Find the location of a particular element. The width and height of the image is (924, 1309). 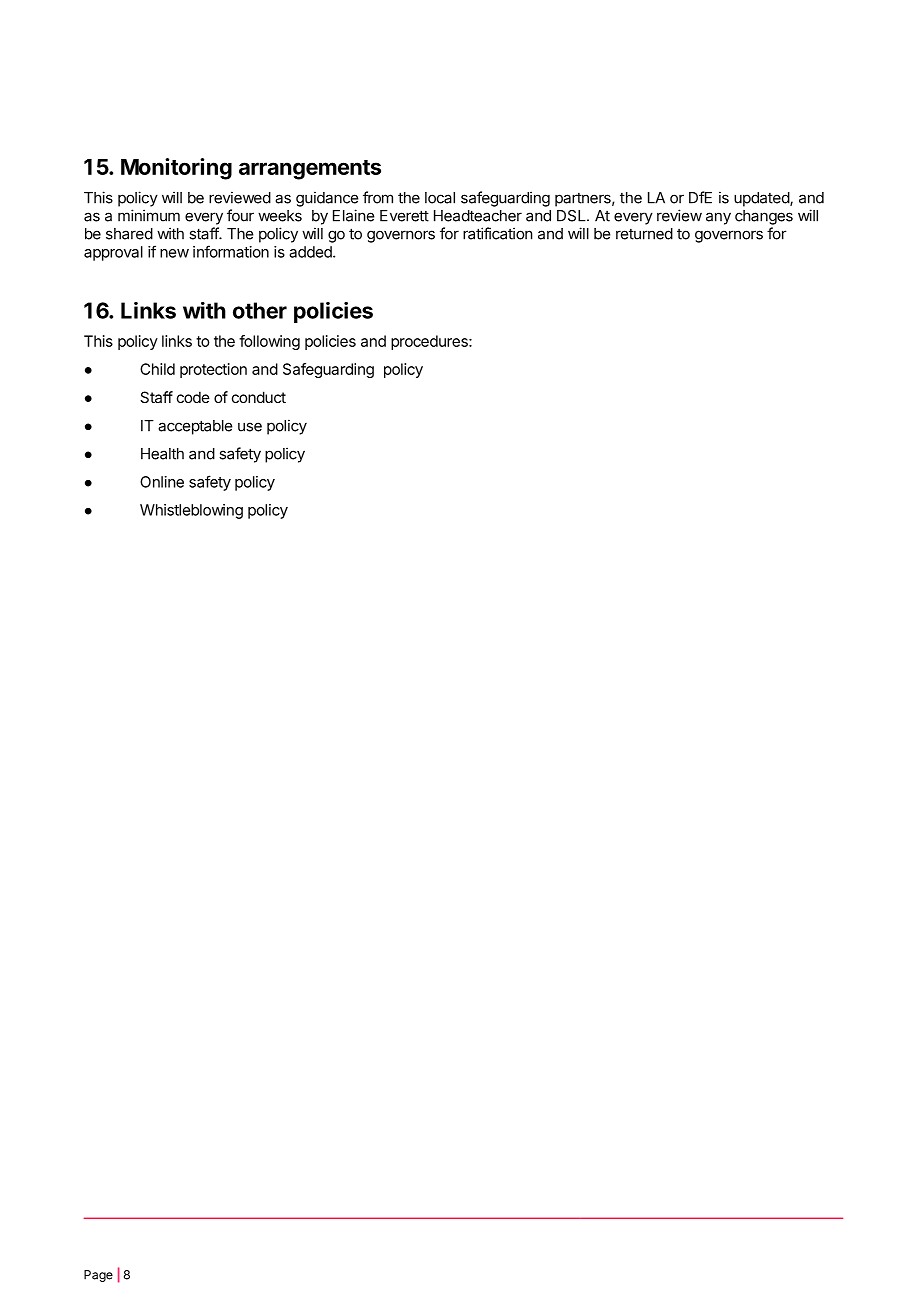

any is located at coordinates (718, 218).
